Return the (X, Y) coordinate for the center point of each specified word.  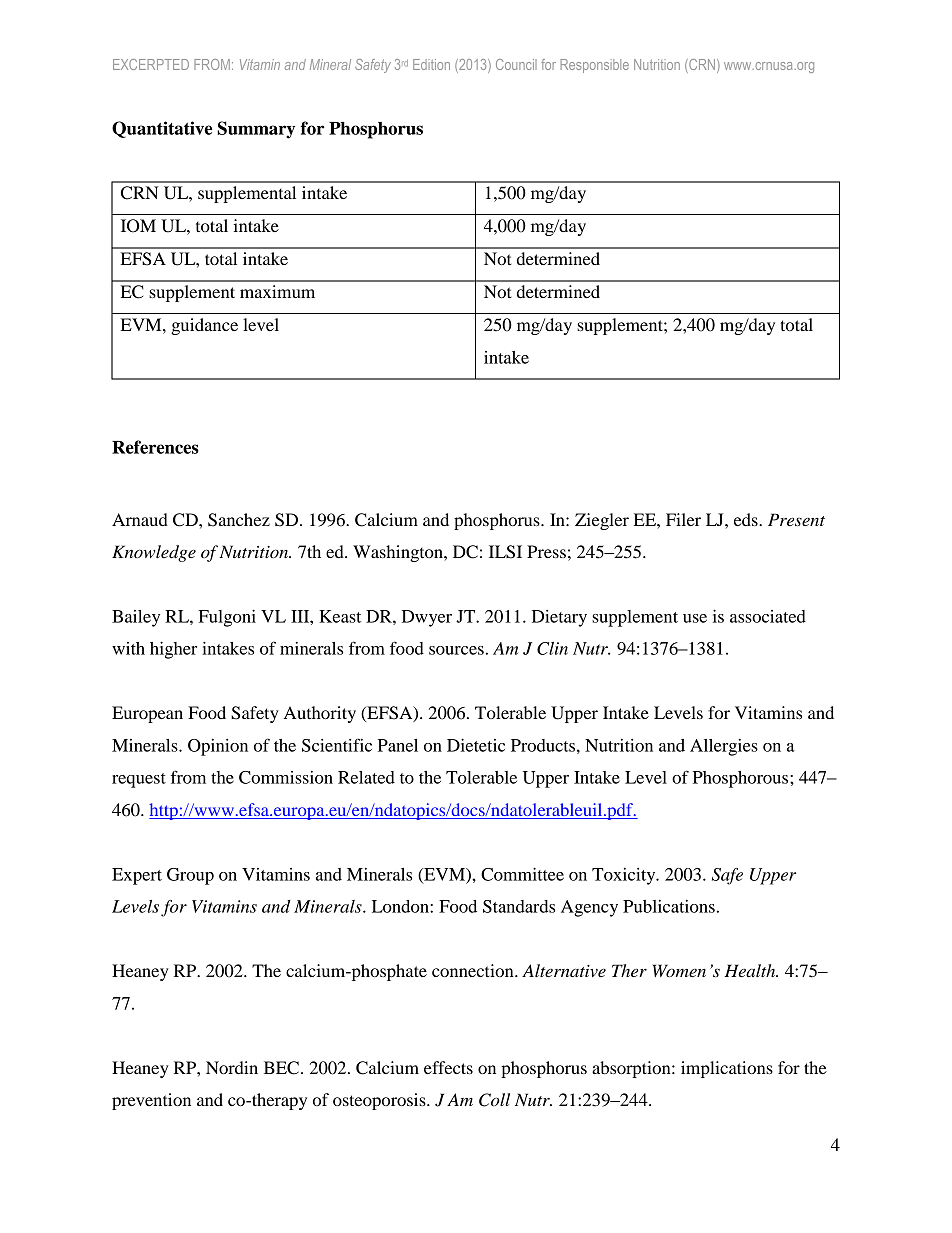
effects (448, 1067)
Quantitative (162, 129)
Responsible (595, 66)
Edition (431, 64)
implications (727, 1069)
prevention (151, 1101)
